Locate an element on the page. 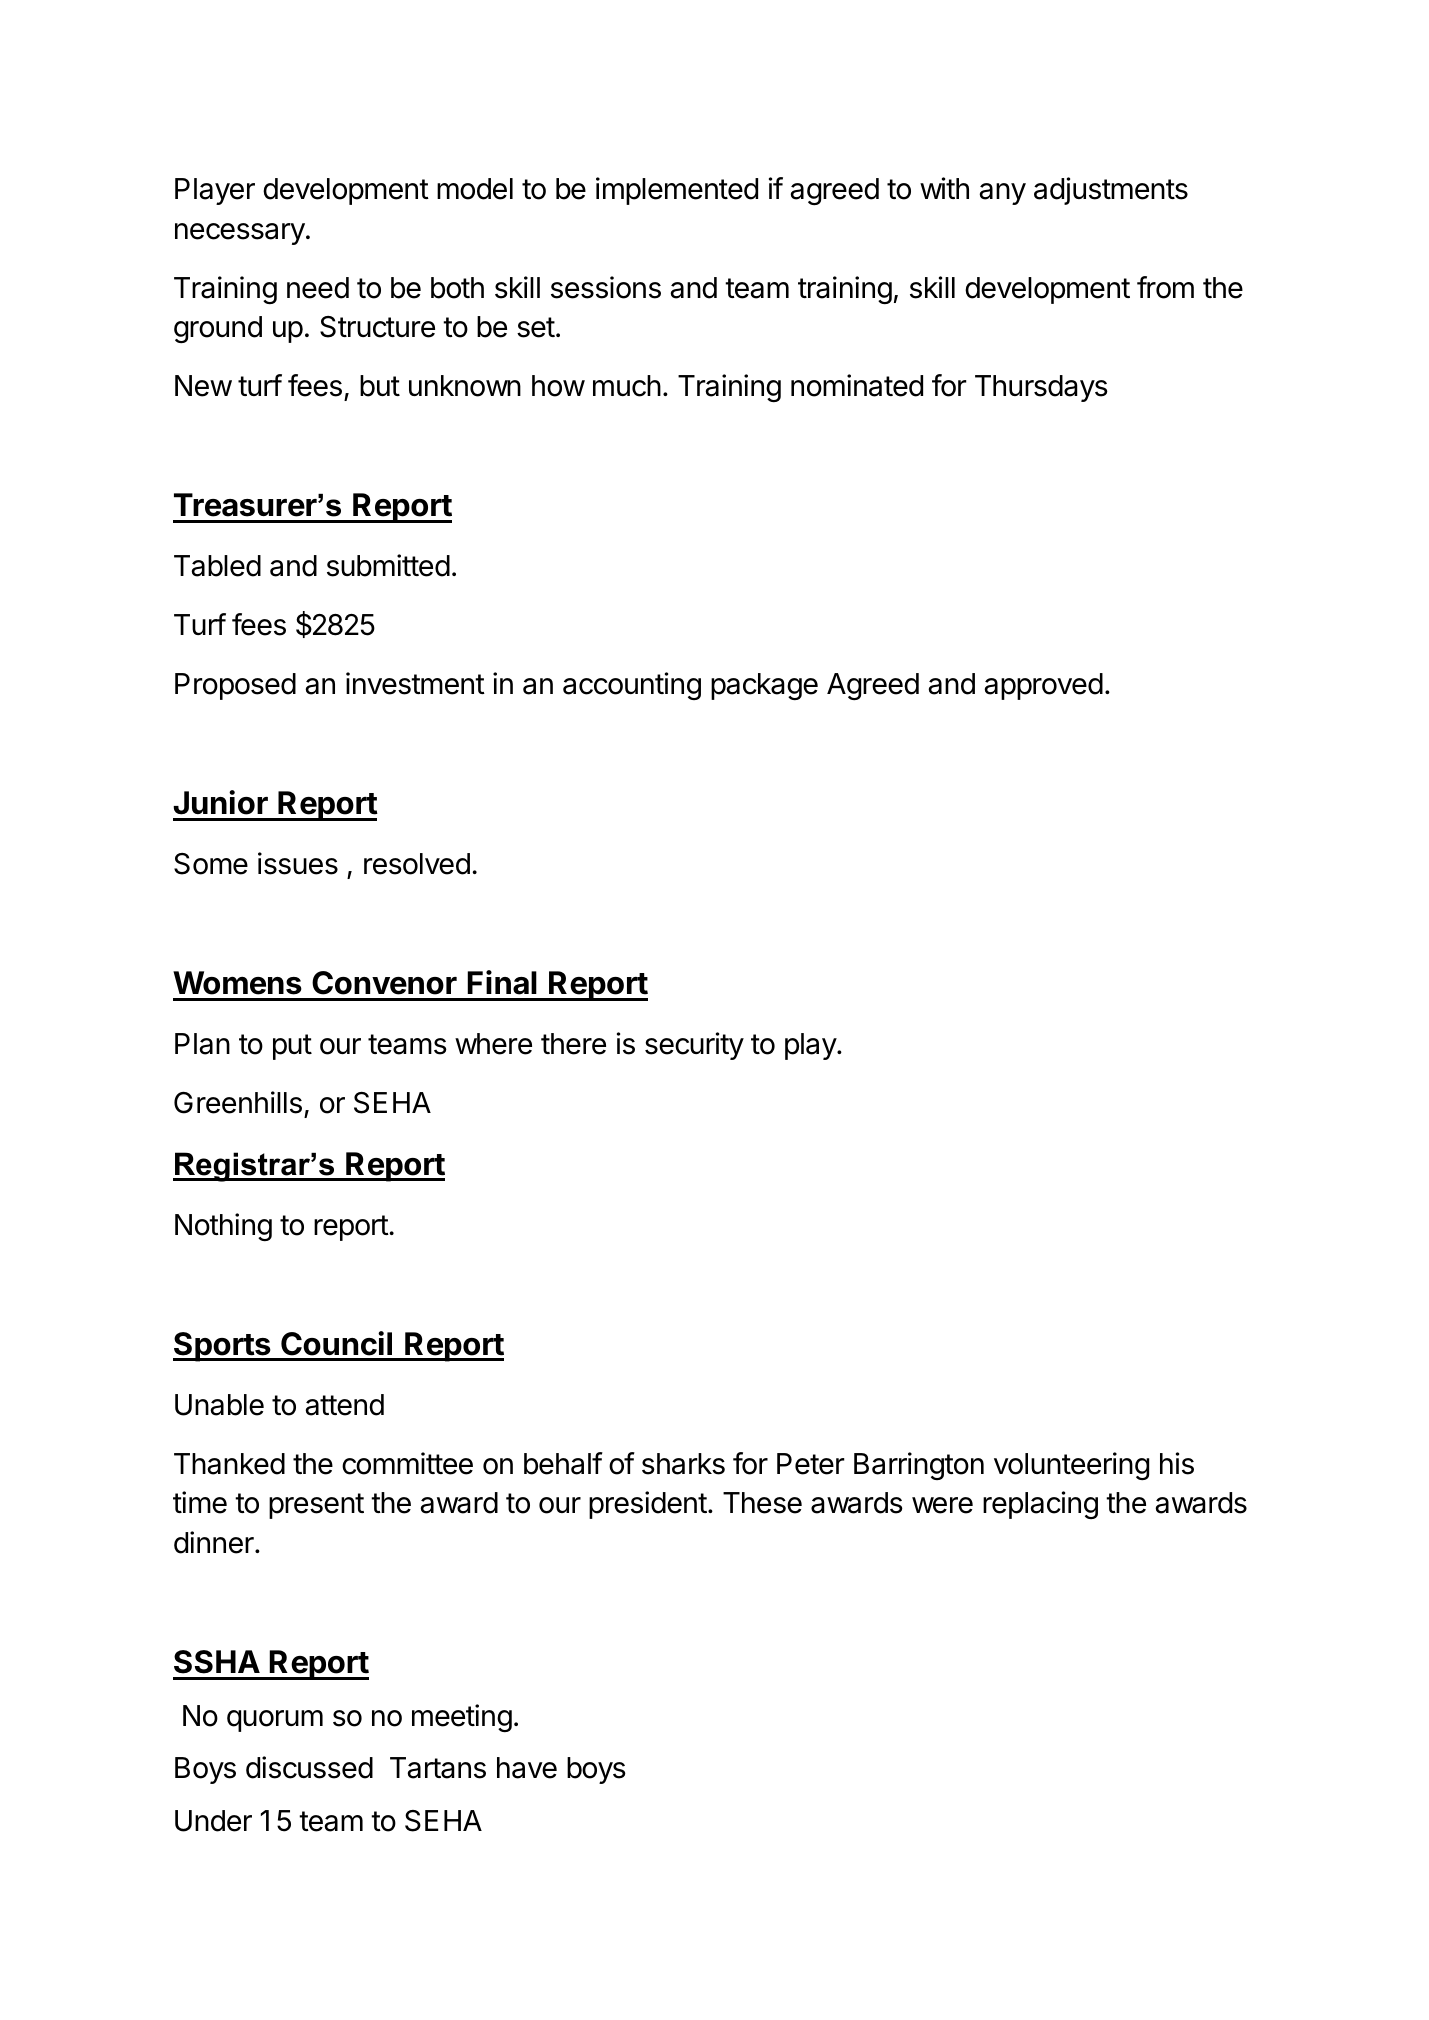  discussed is located at coordinates (309, 1767).
